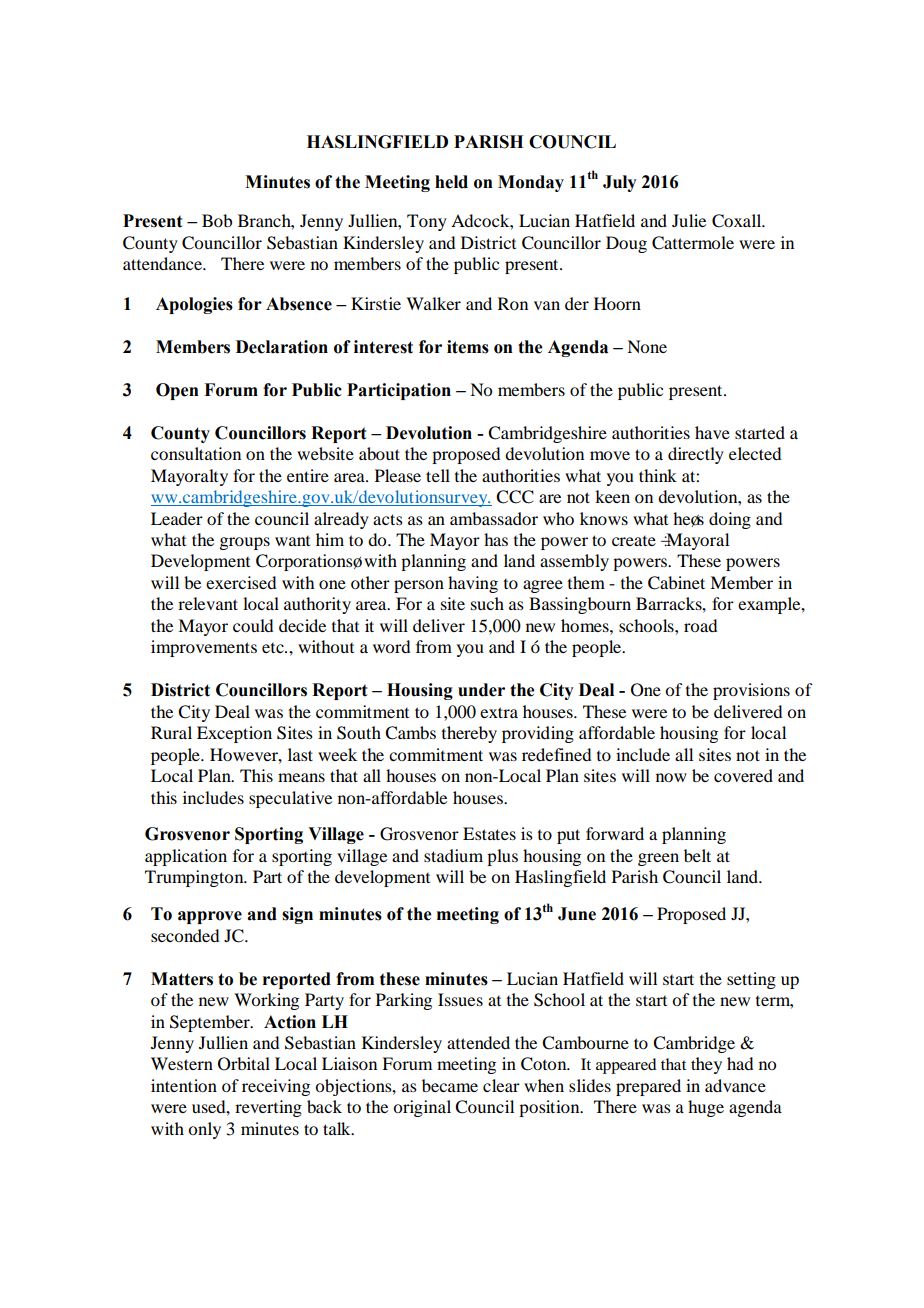 The width and height of the screenshot is (924, 1308). I want to click on improvements, so click(204, 648).
